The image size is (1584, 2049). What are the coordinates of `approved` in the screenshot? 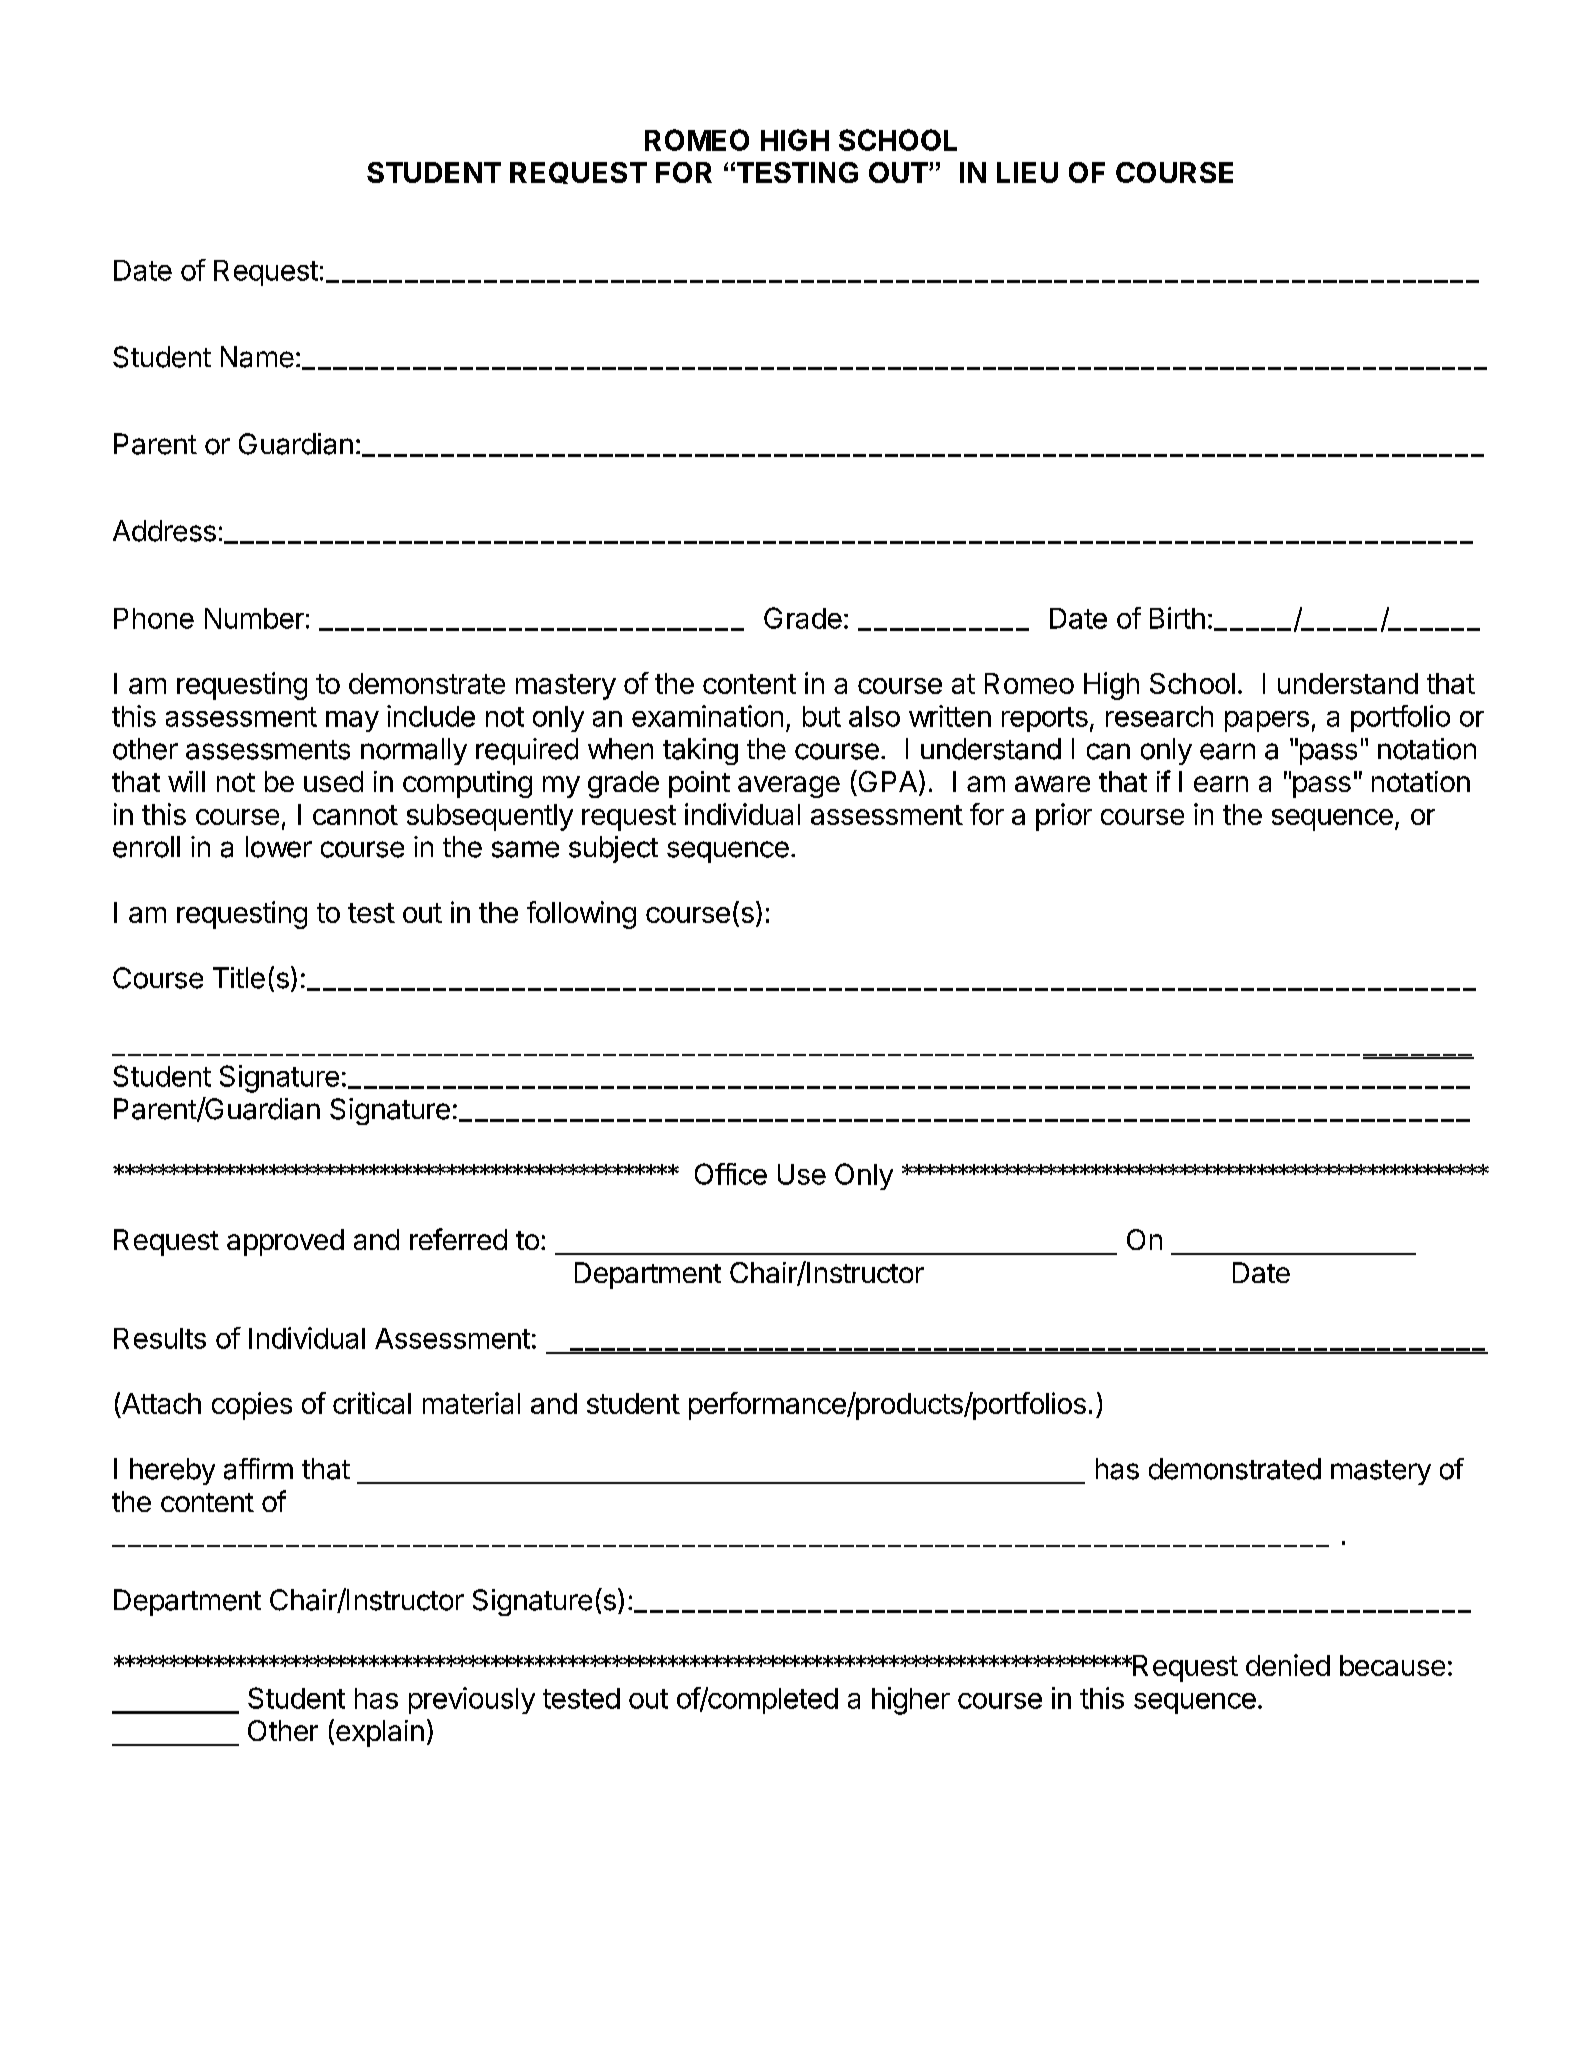 It's located at (285, 1242).
